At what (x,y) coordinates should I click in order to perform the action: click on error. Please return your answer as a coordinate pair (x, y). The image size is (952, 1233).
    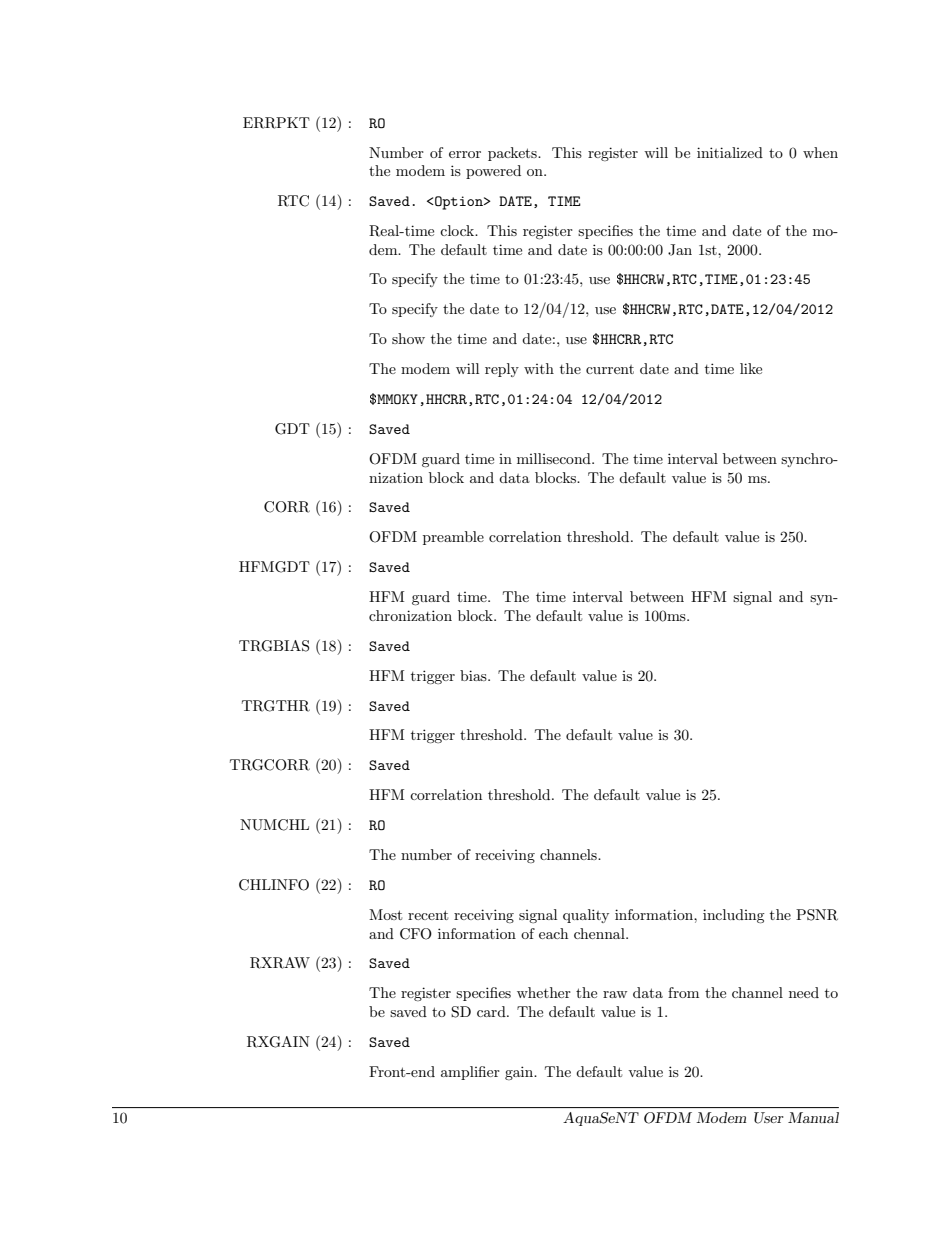
    Looking at the image, I should click on (465, 154).
